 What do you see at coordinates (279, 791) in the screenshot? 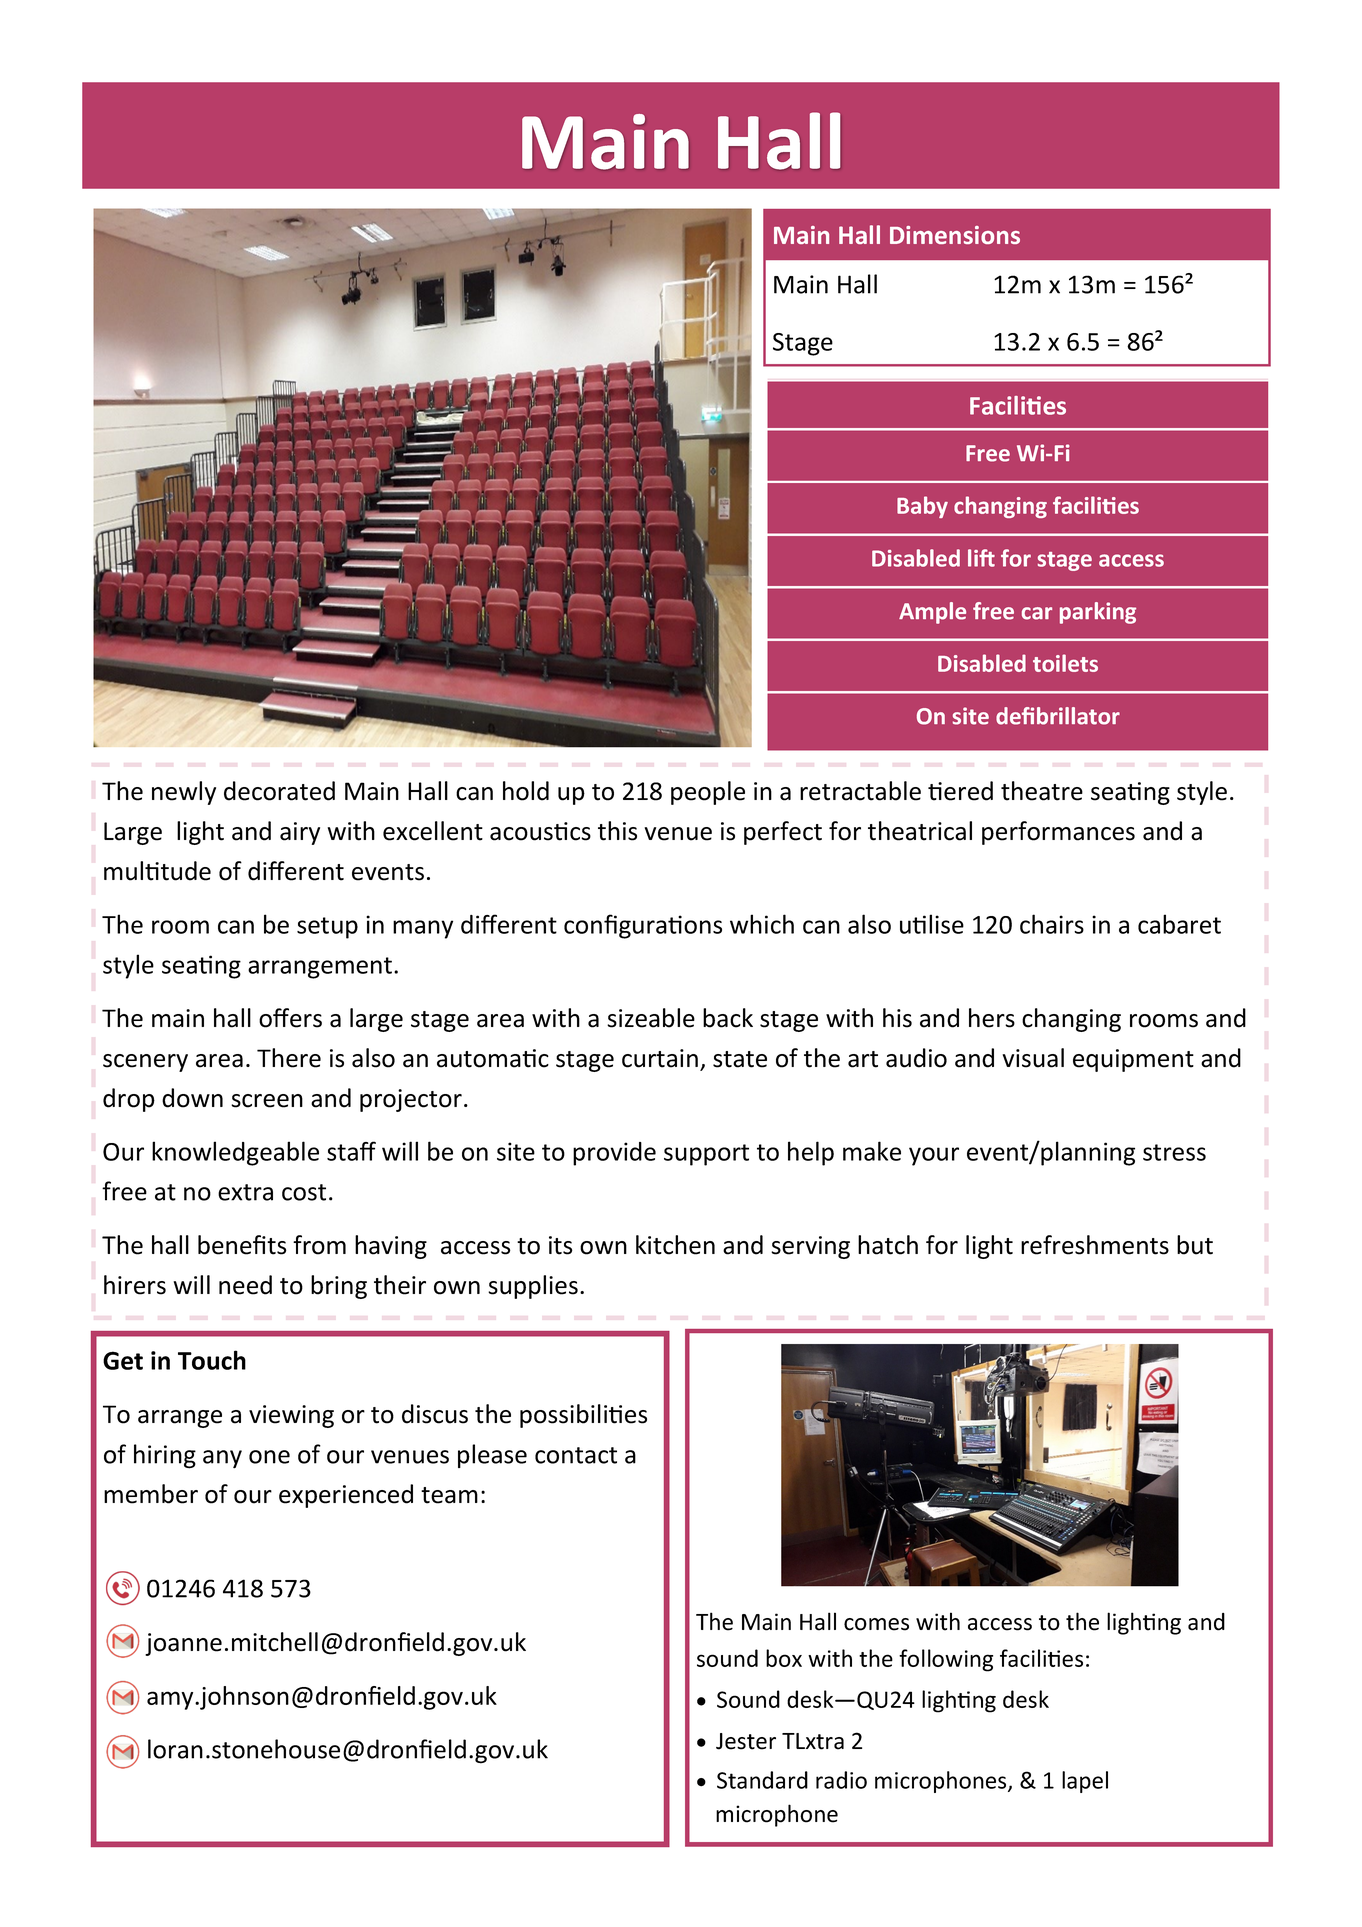
I see `decorated` at bounding box center [279, 791].
